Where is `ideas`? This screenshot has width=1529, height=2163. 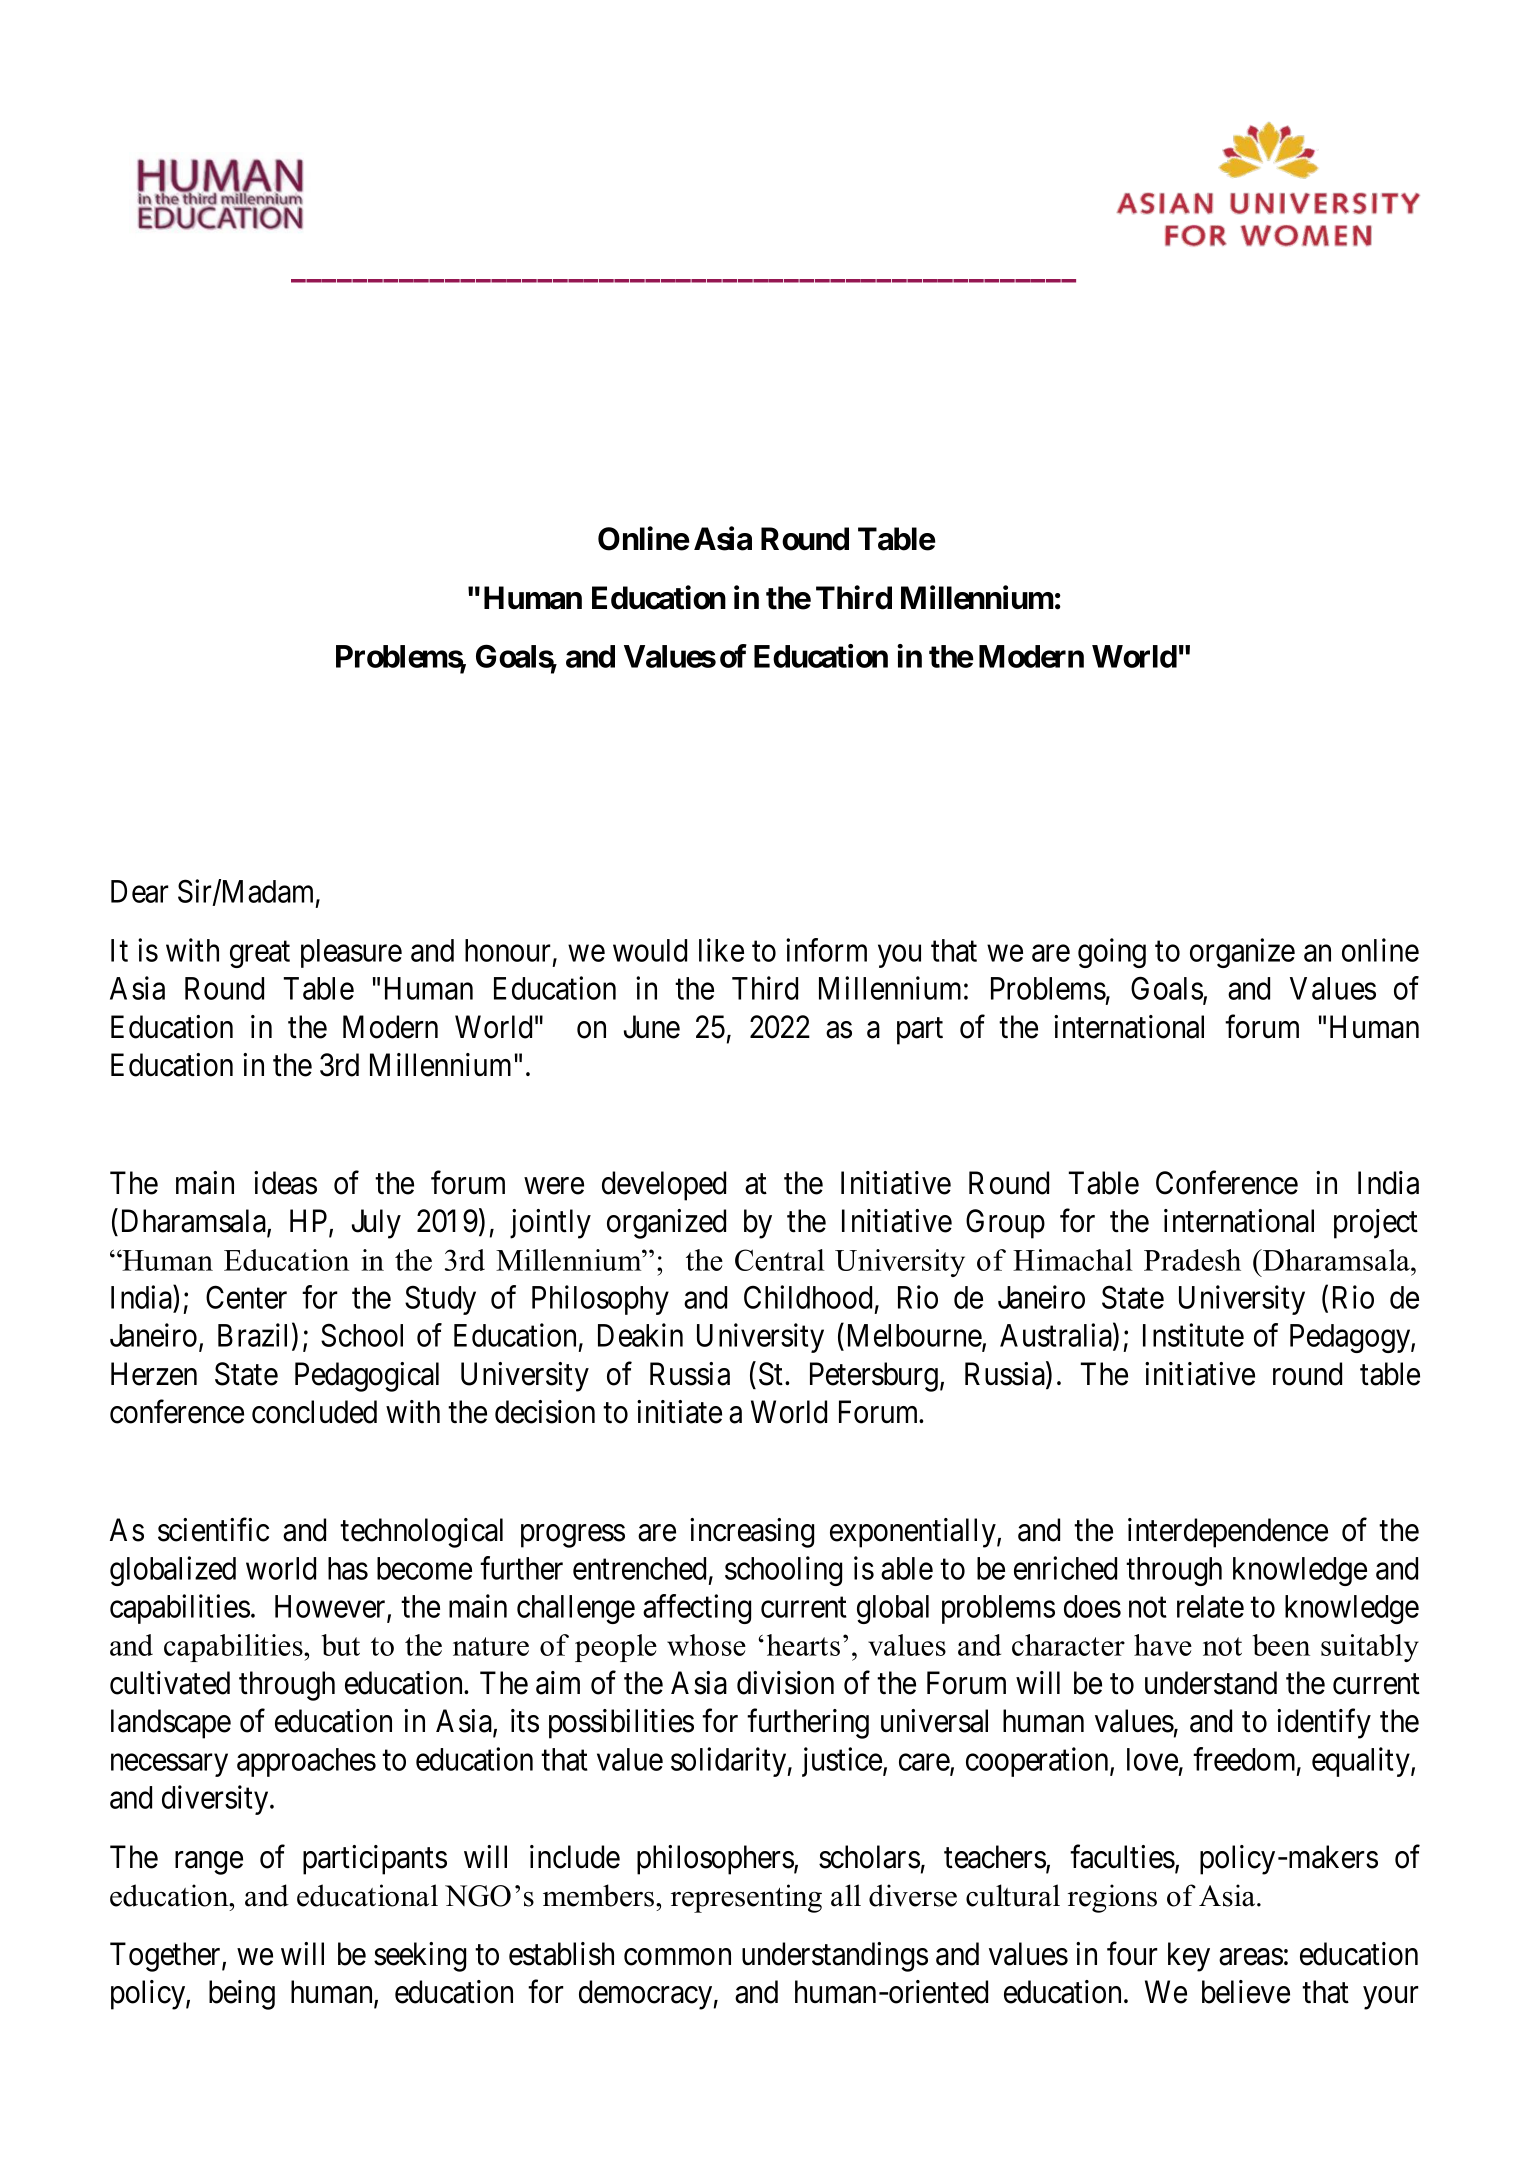 ideas is located at coordinates (285, 1183).
